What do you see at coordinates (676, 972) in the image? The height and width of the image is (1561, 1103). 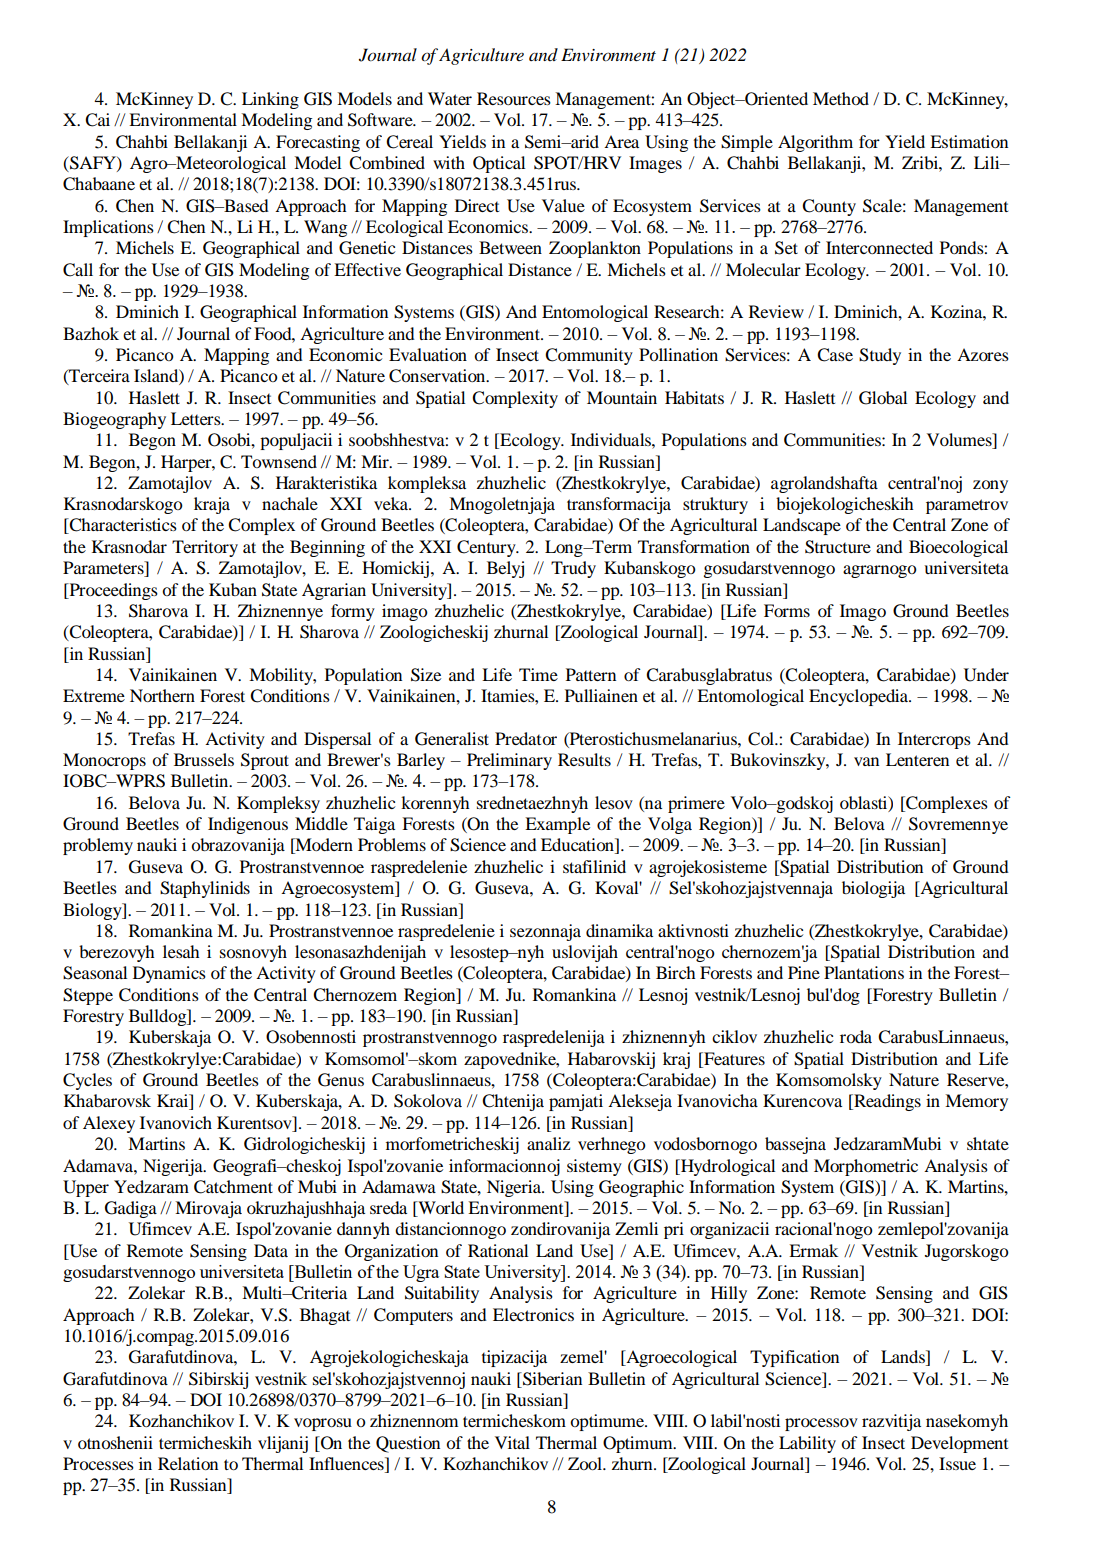 I see `Birch` at bounding box center [676, 972].
